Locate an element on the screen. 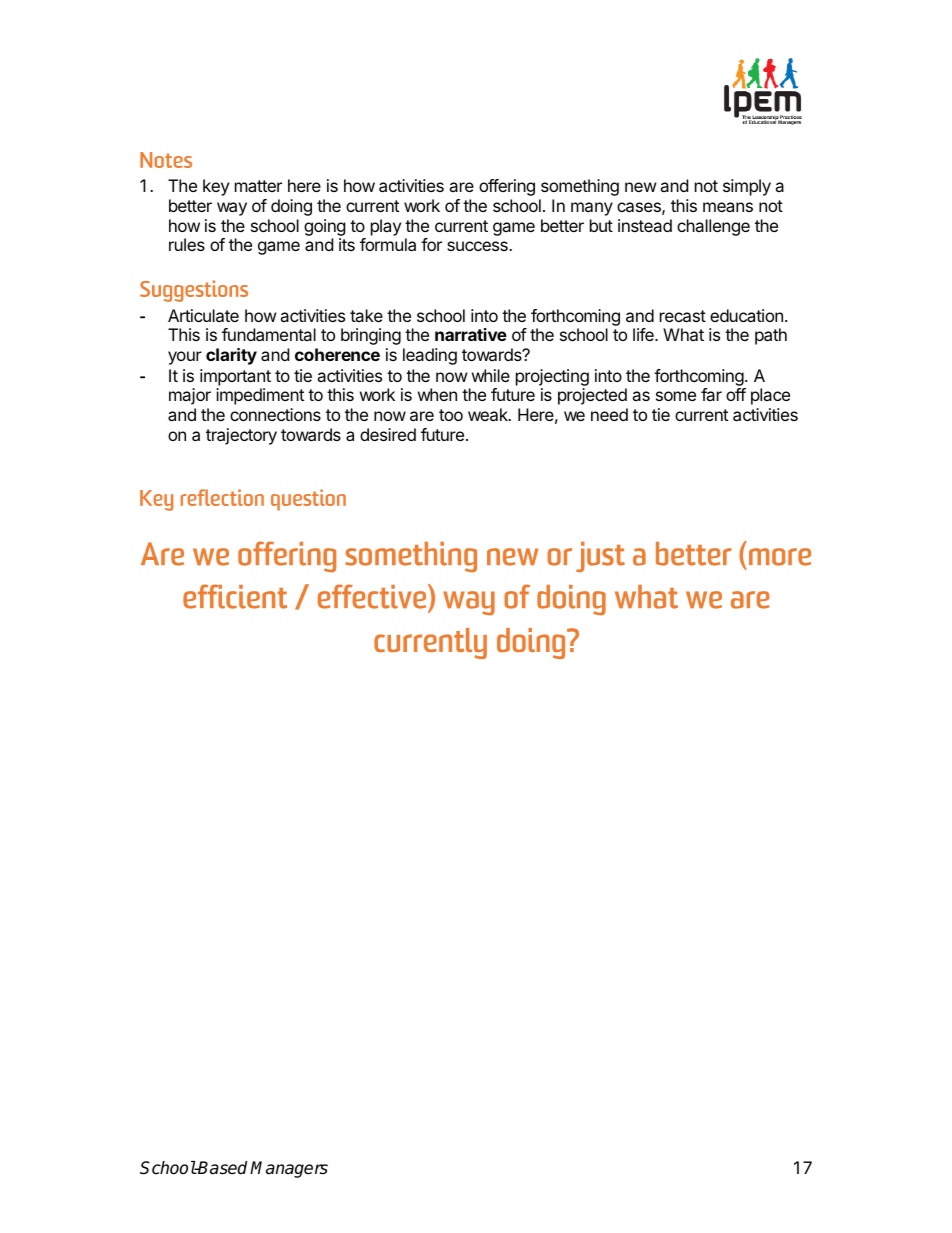 The height and width of the screenshot is (1233, 952). success is located at coordinates (478, 246).
